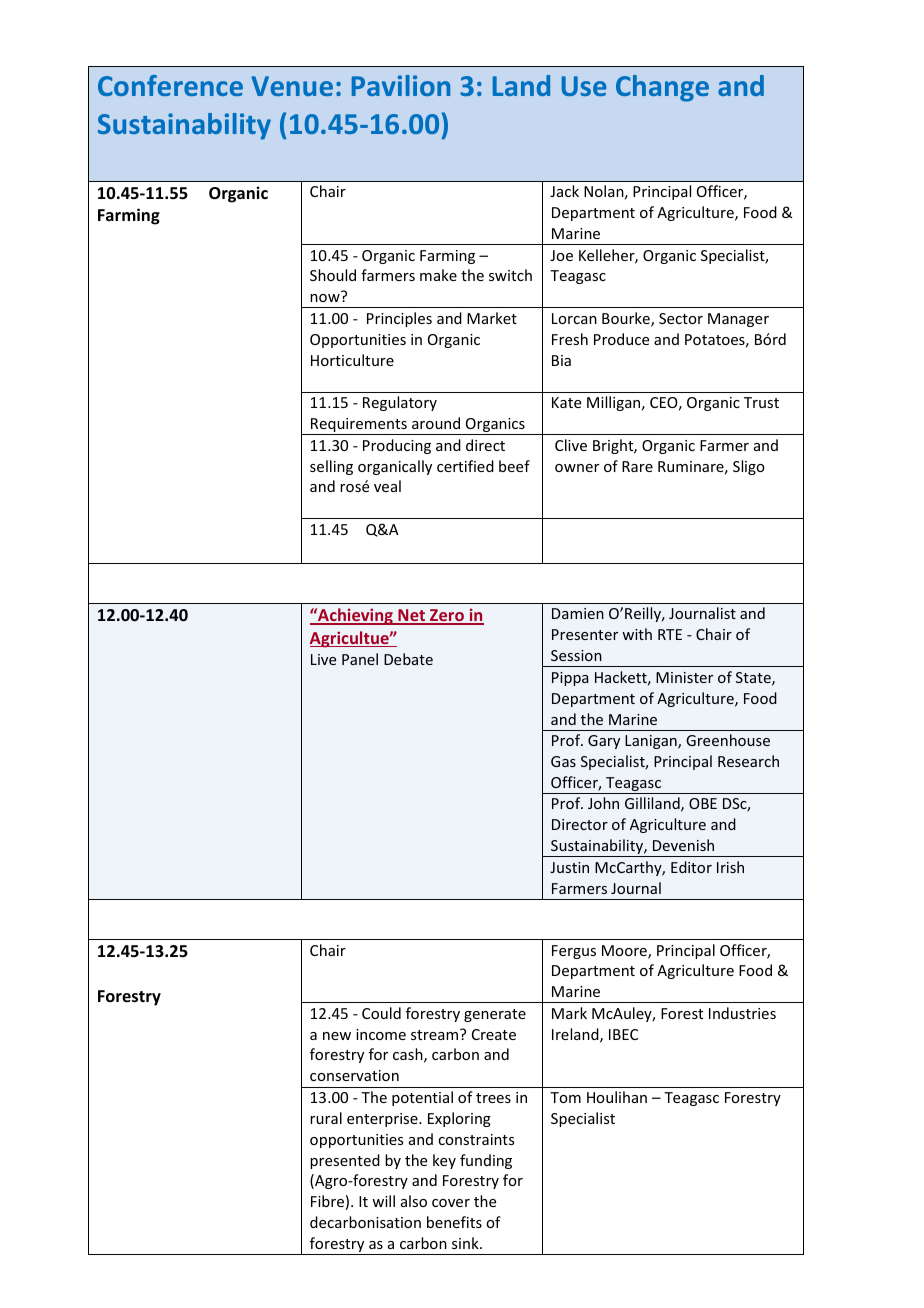  Describe the element at coordinates (662, 88) in the page. I see `Change` at that location.
